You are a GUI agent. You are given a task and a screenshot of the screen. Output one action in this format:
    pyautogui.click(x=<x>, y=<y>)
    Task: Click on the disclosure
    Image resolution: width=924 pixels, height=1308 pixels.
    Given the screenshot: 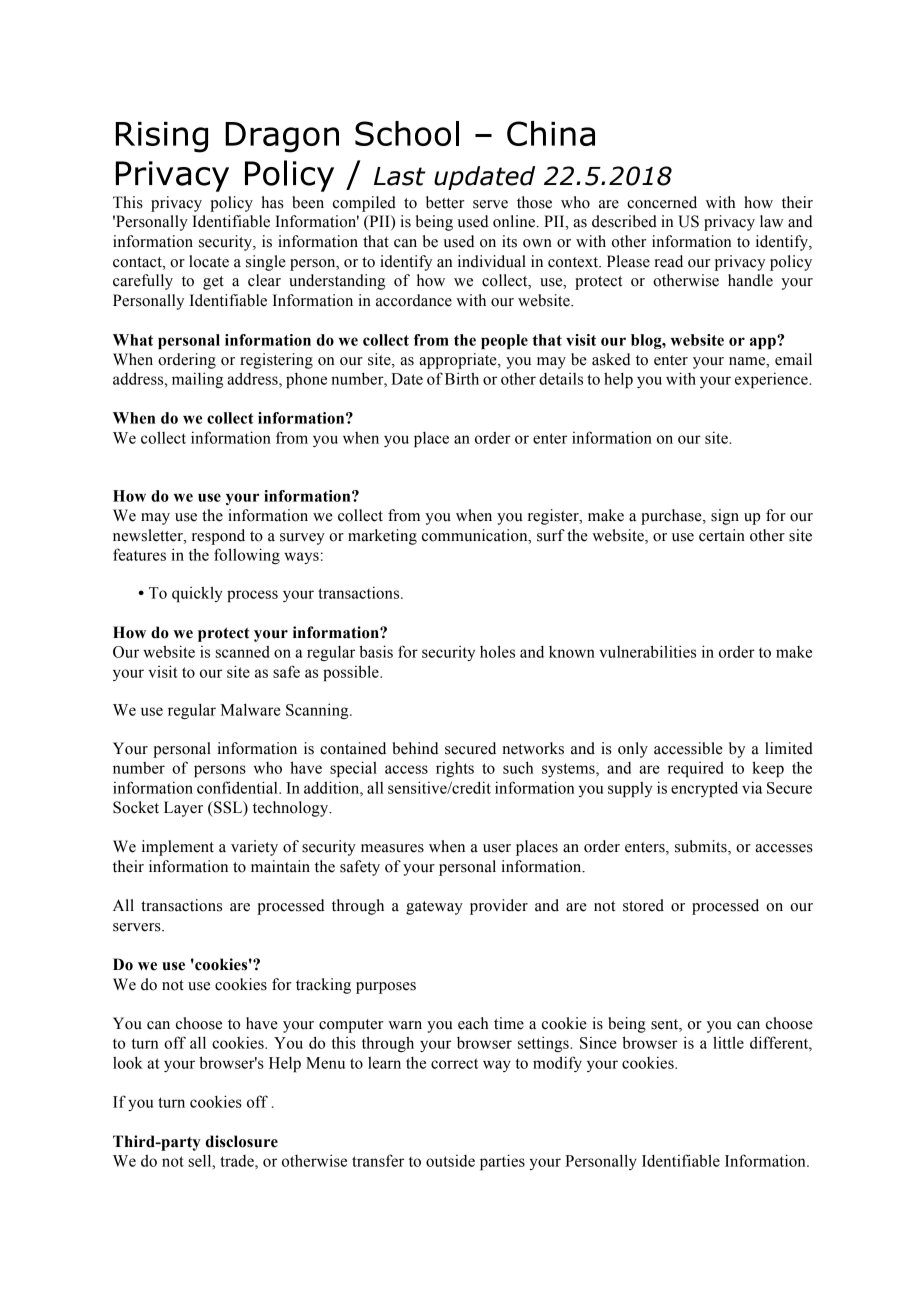 What is the action you would take?
    pyautogui.click(x=241, y=1141)
